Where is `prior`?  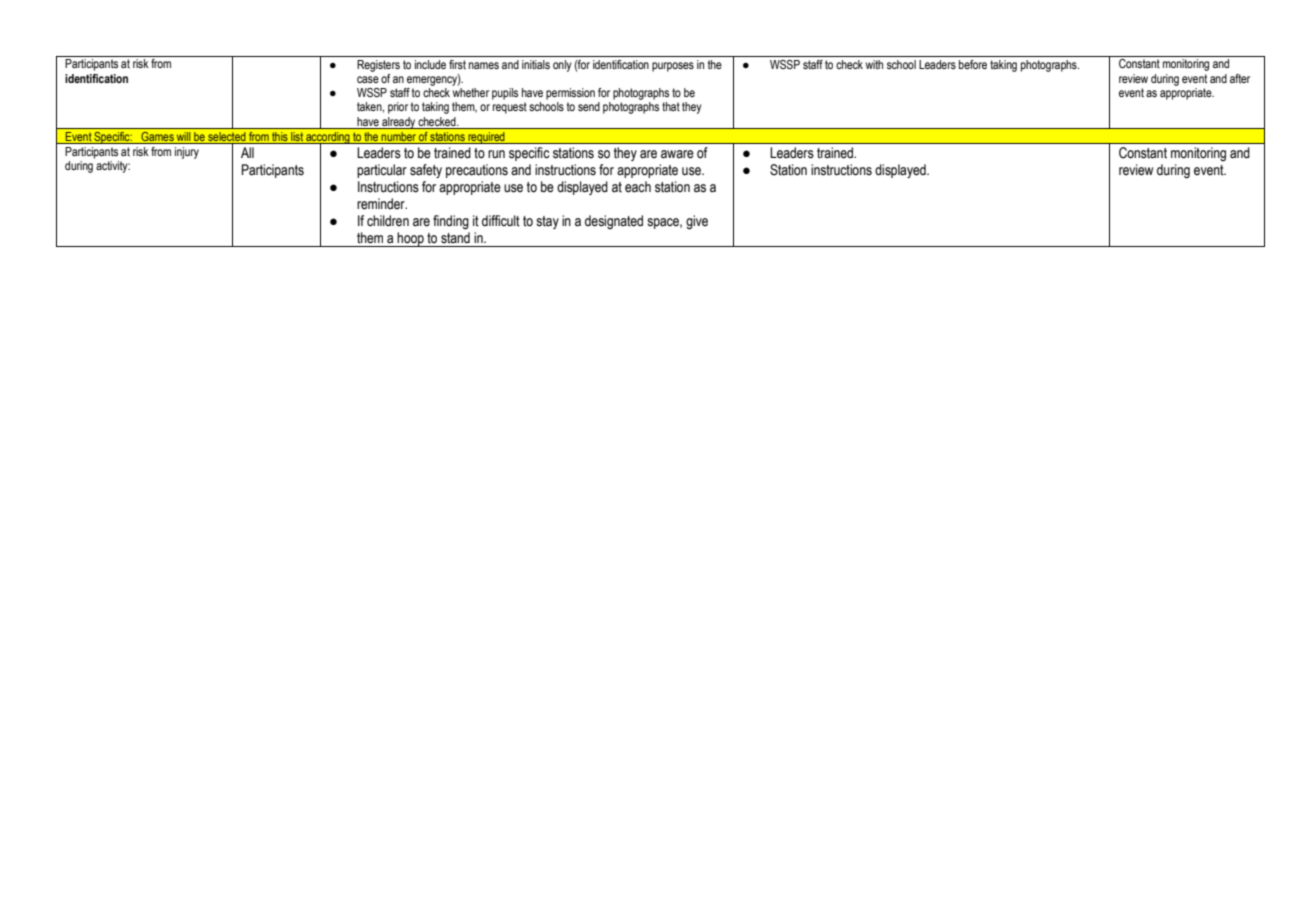
prior is located at coordinates (398, 108).
